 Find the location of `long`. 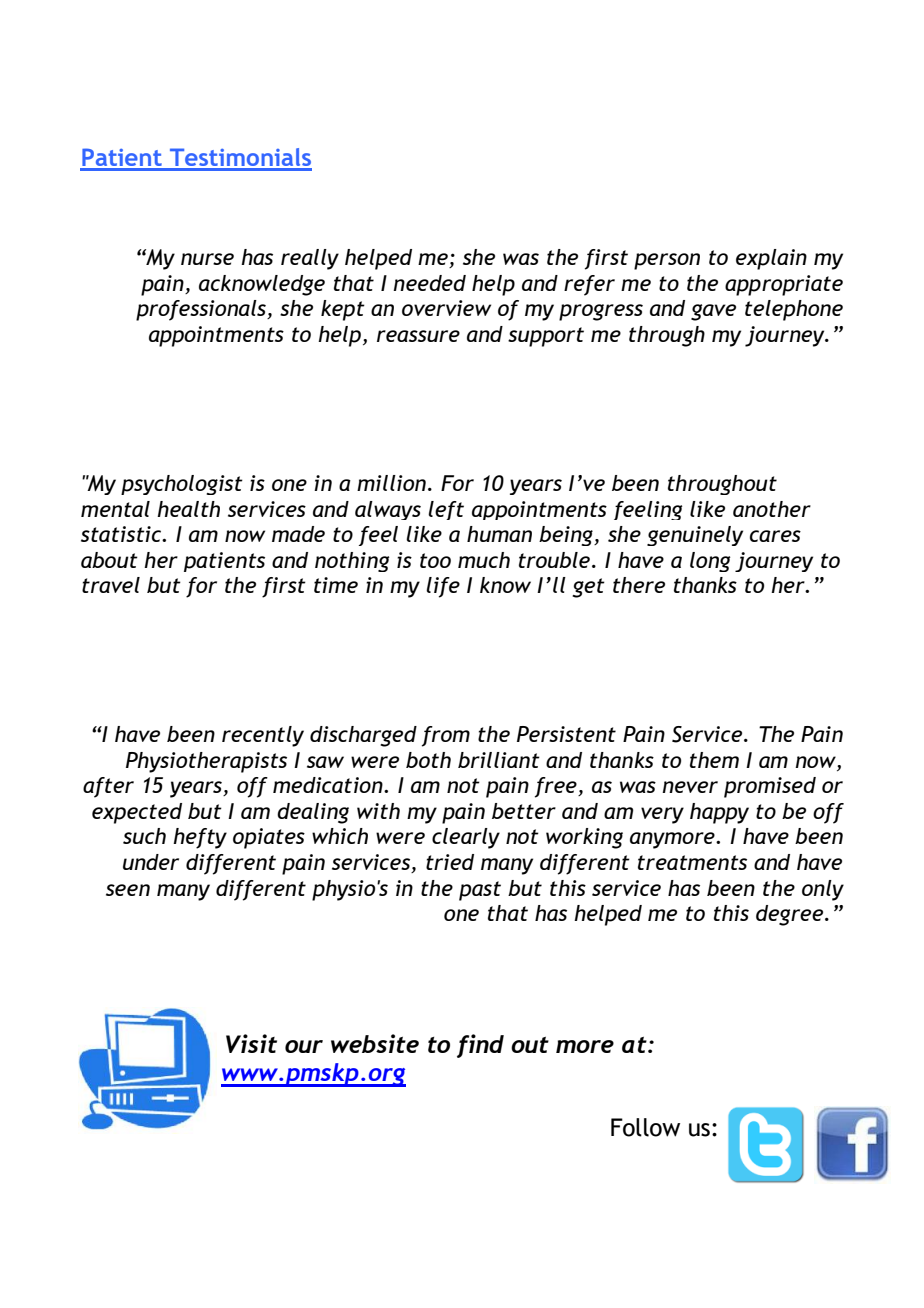

long is located at coordinates (710, 562).
